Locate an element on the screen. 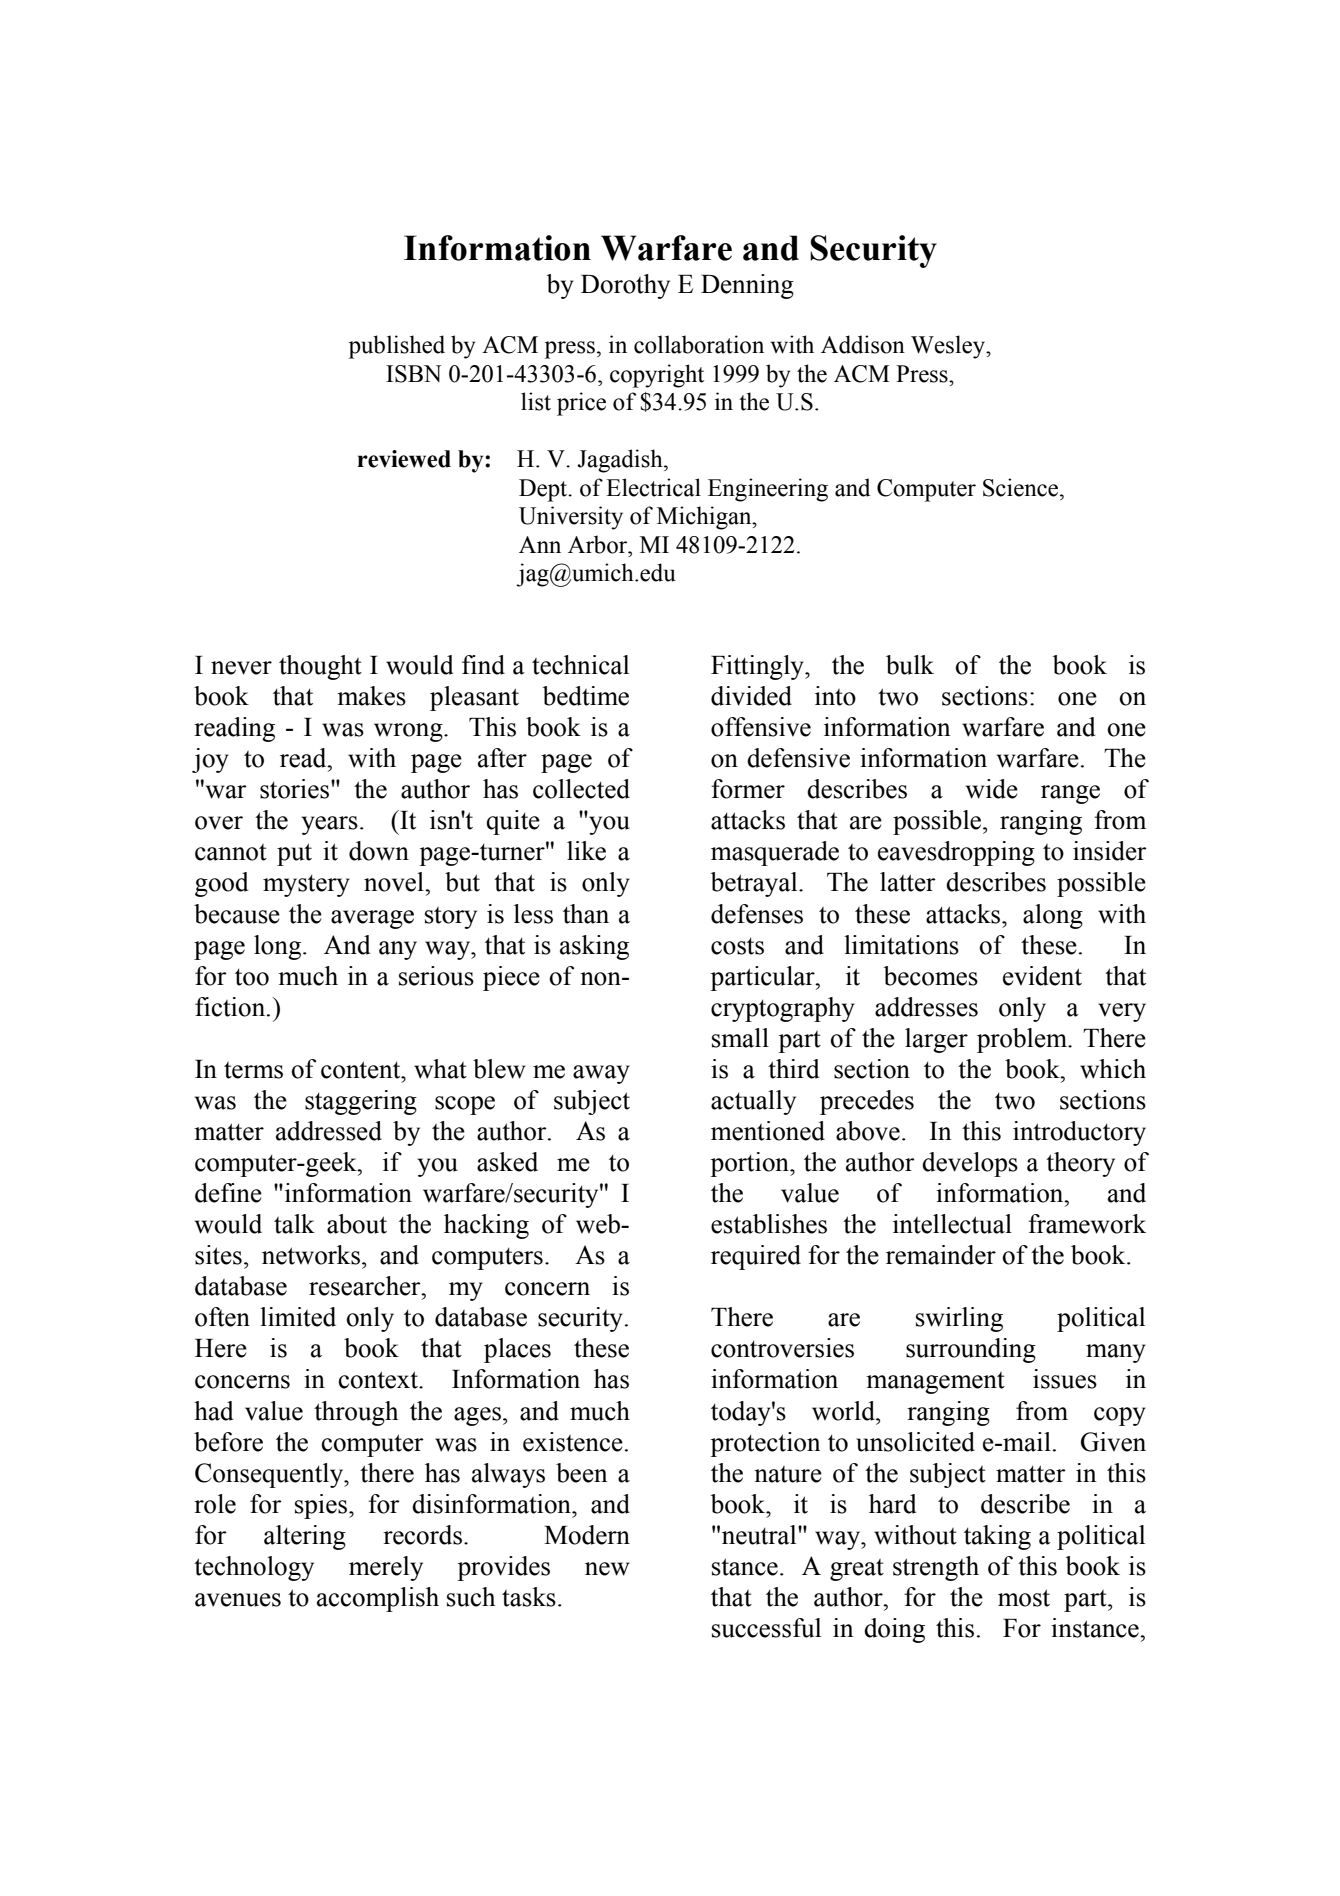 Image resolution: width=1340 pixels, height=1896 pixels. develops is located at coordinates (970, 1164).
